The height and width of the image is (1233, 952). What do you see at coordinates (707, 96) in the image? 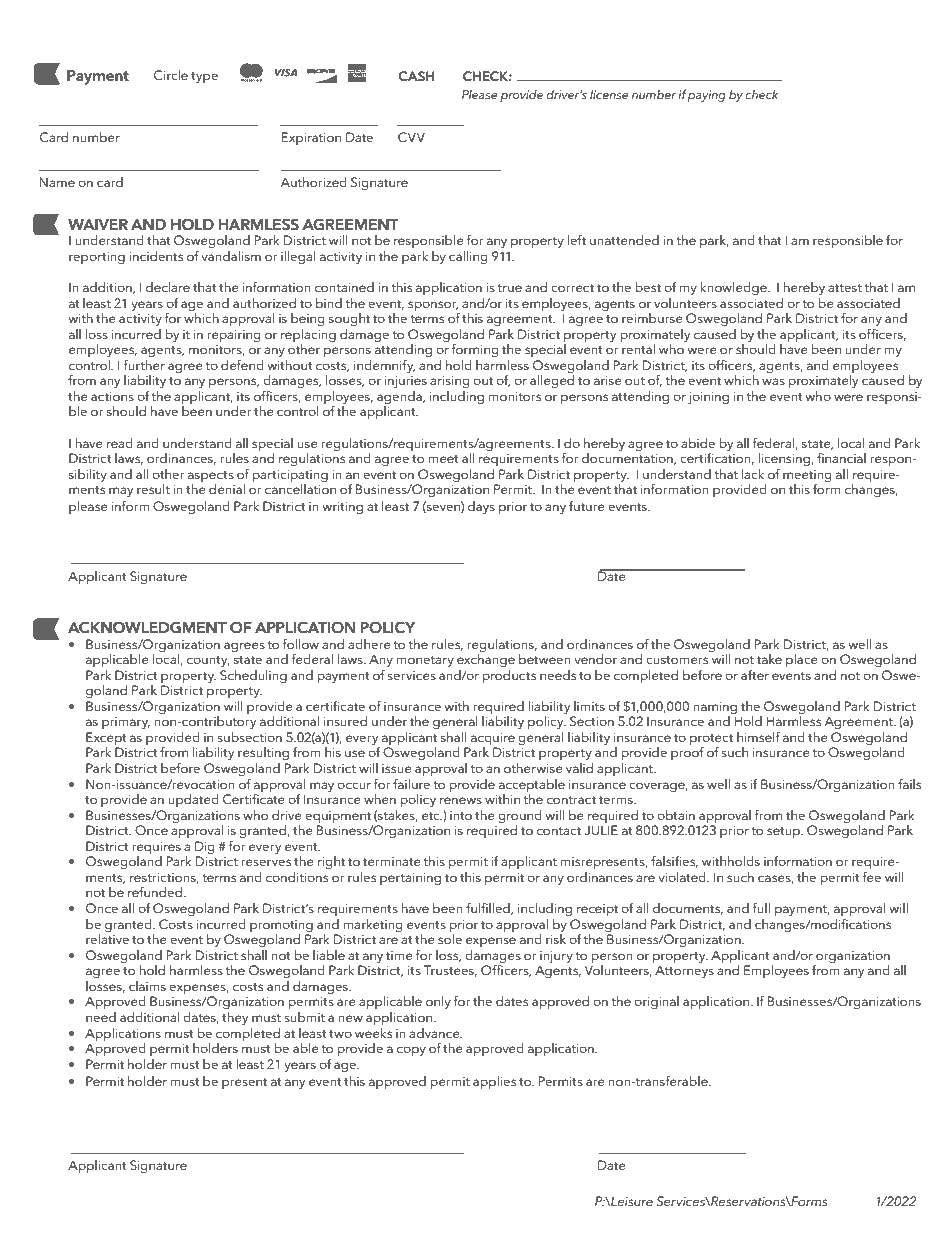
I see `paying` at bounding box center [707, 96].
